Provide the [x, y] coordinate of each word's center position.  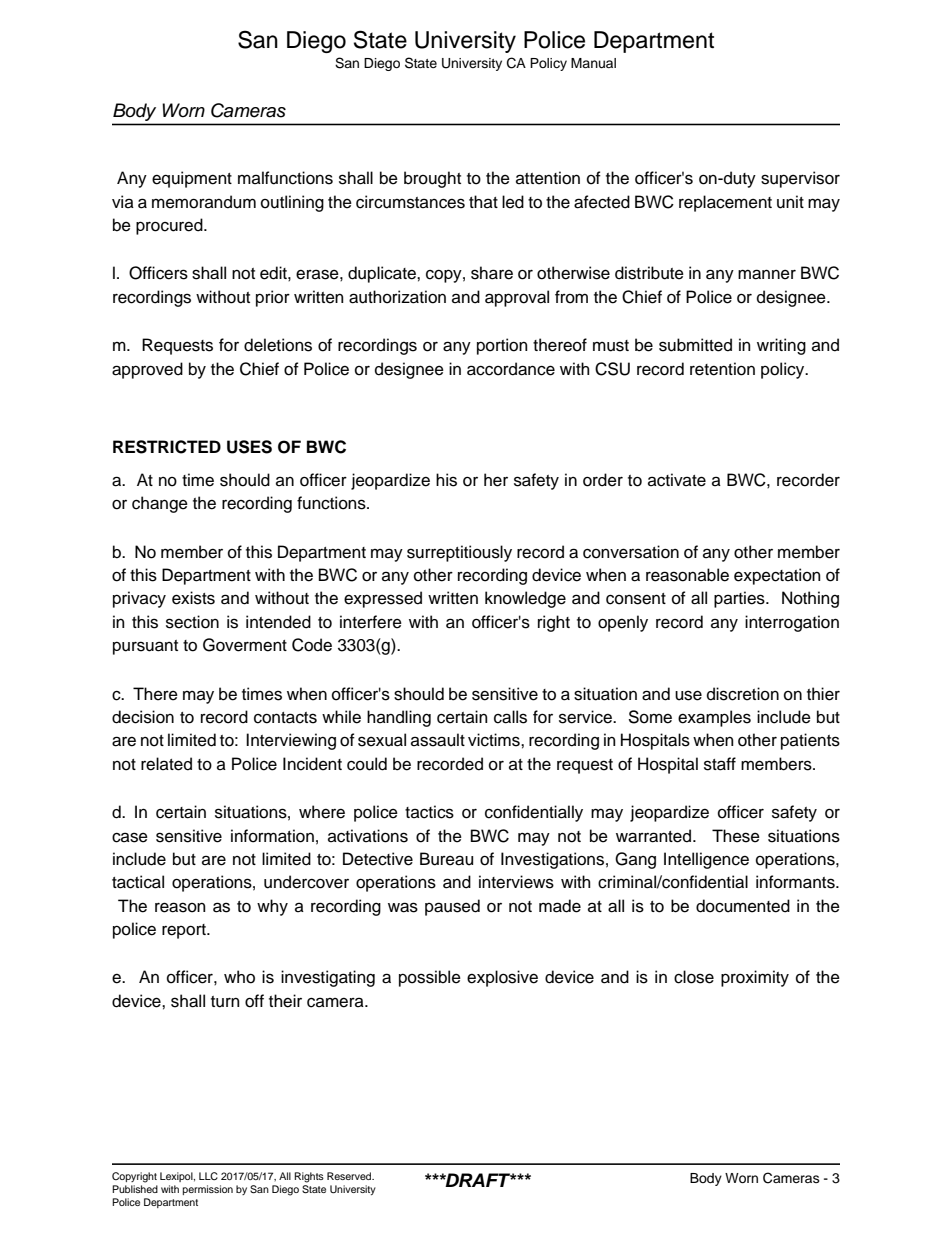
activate [677, 480]
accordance [511, 369]
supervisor [800, 179]
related [166, 764]
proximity [755, 978]
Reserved [350, 1176]
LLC [208, 1176]
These [736, 836]
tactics [429, 812]
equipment [192, 179]
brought [432, 179]
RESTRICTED [167, 447]
